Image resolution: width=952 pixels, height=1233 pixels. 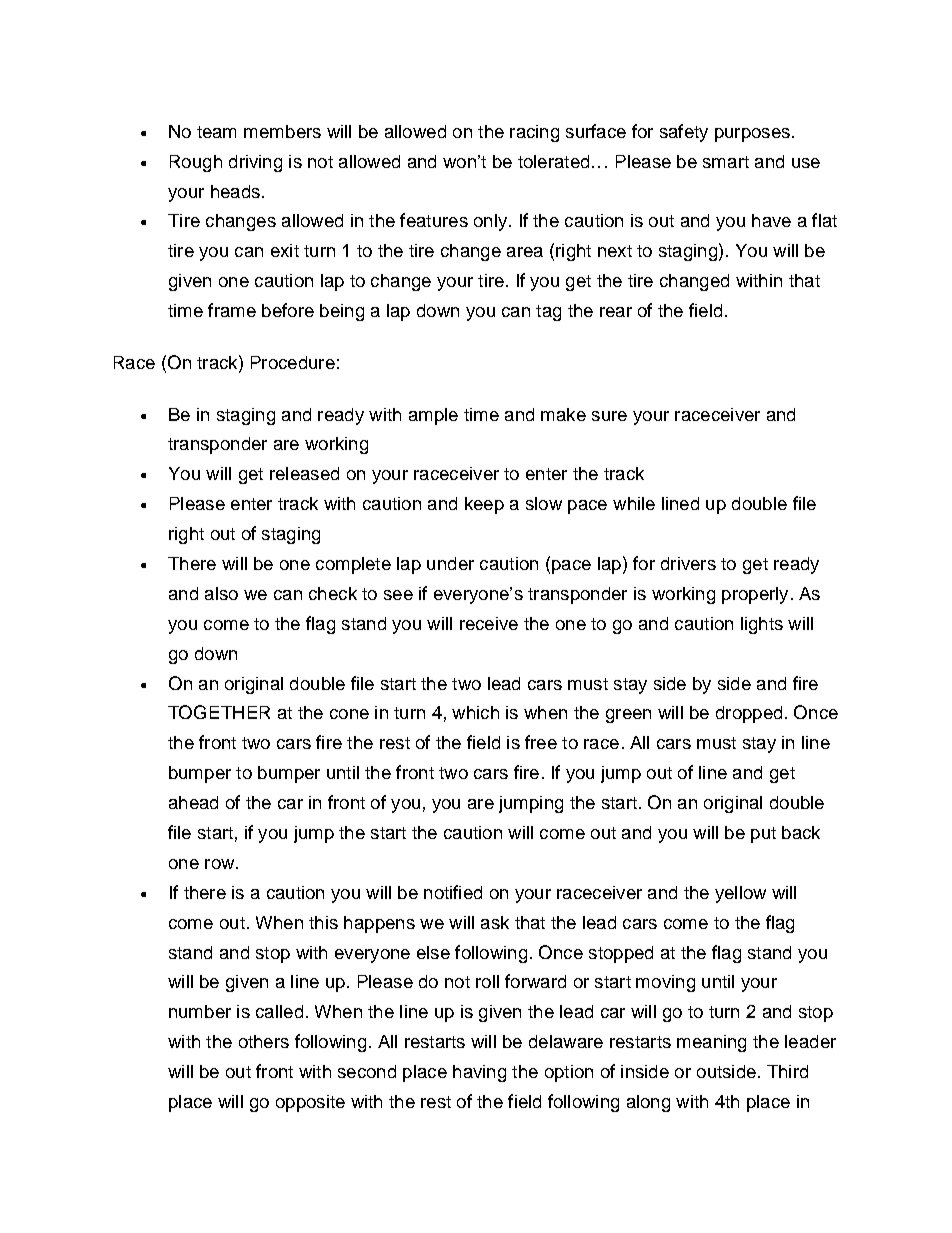 What do you see at coordinates (221, 593) in the screenshot?
I see `also` at bounding box center [221, 593].
